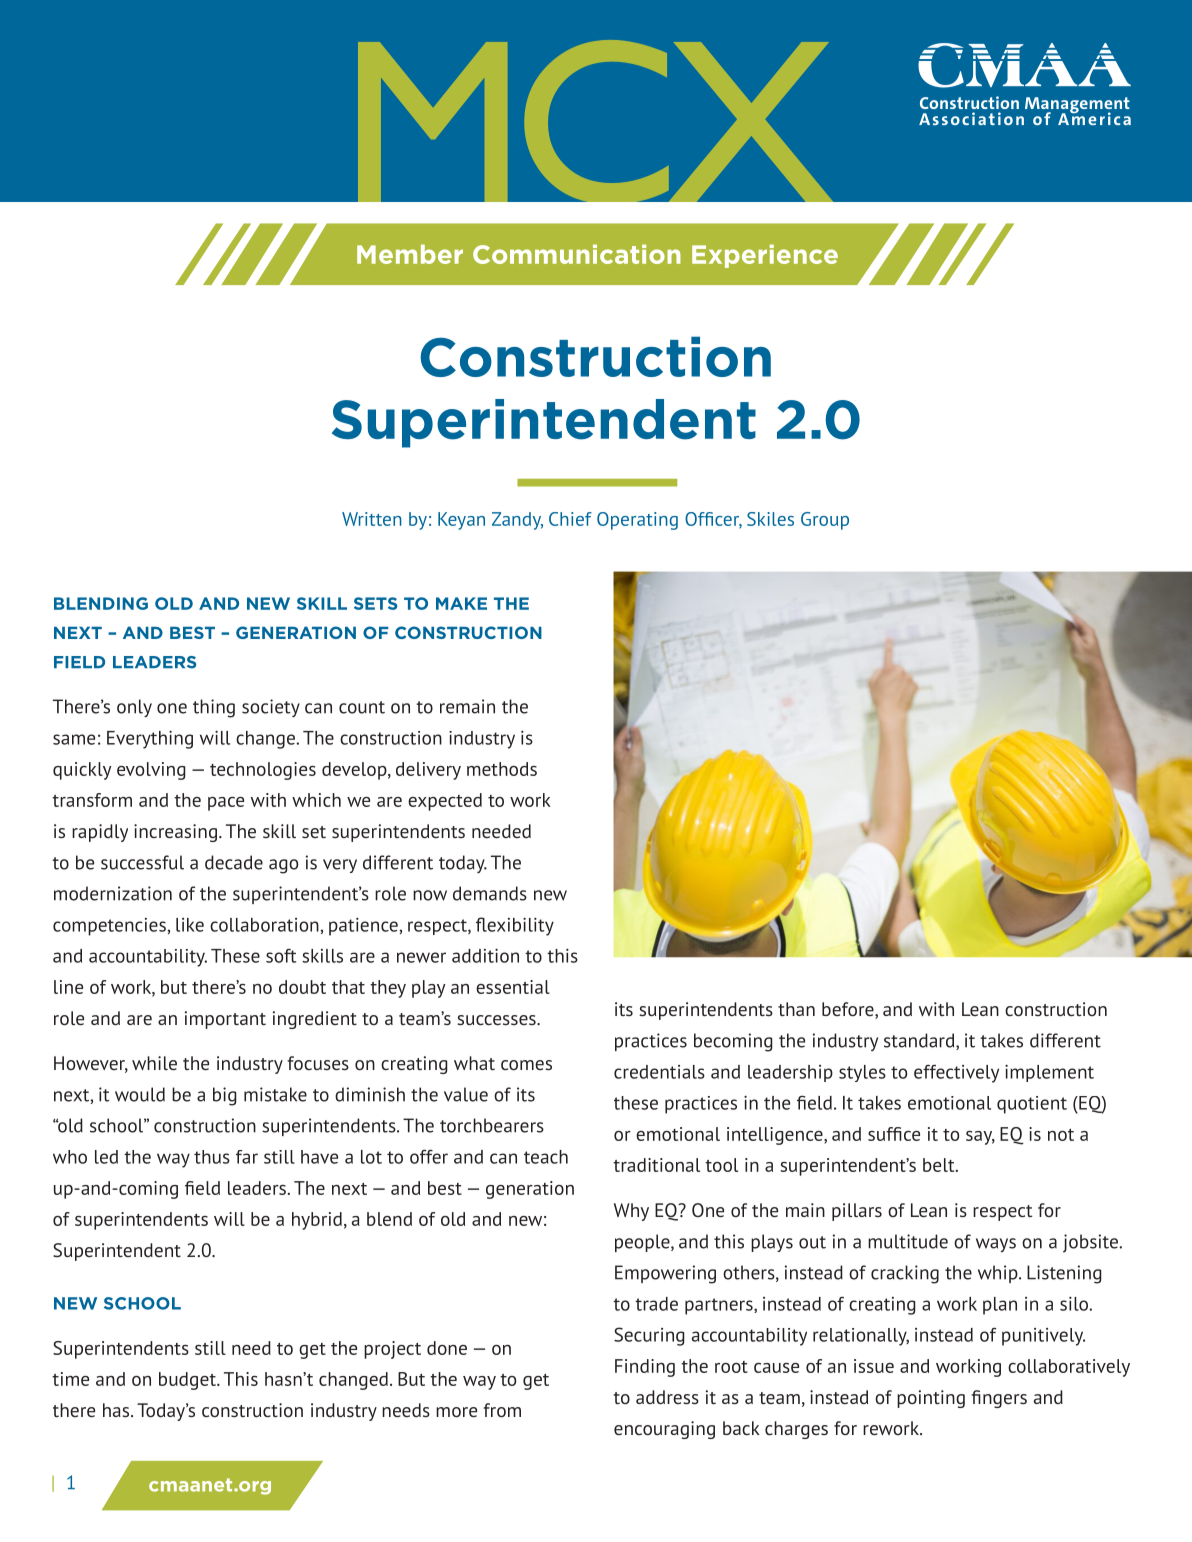  Describe the element at coordinates (188, 1381) in the screenshot. I see `budget` at that location.
